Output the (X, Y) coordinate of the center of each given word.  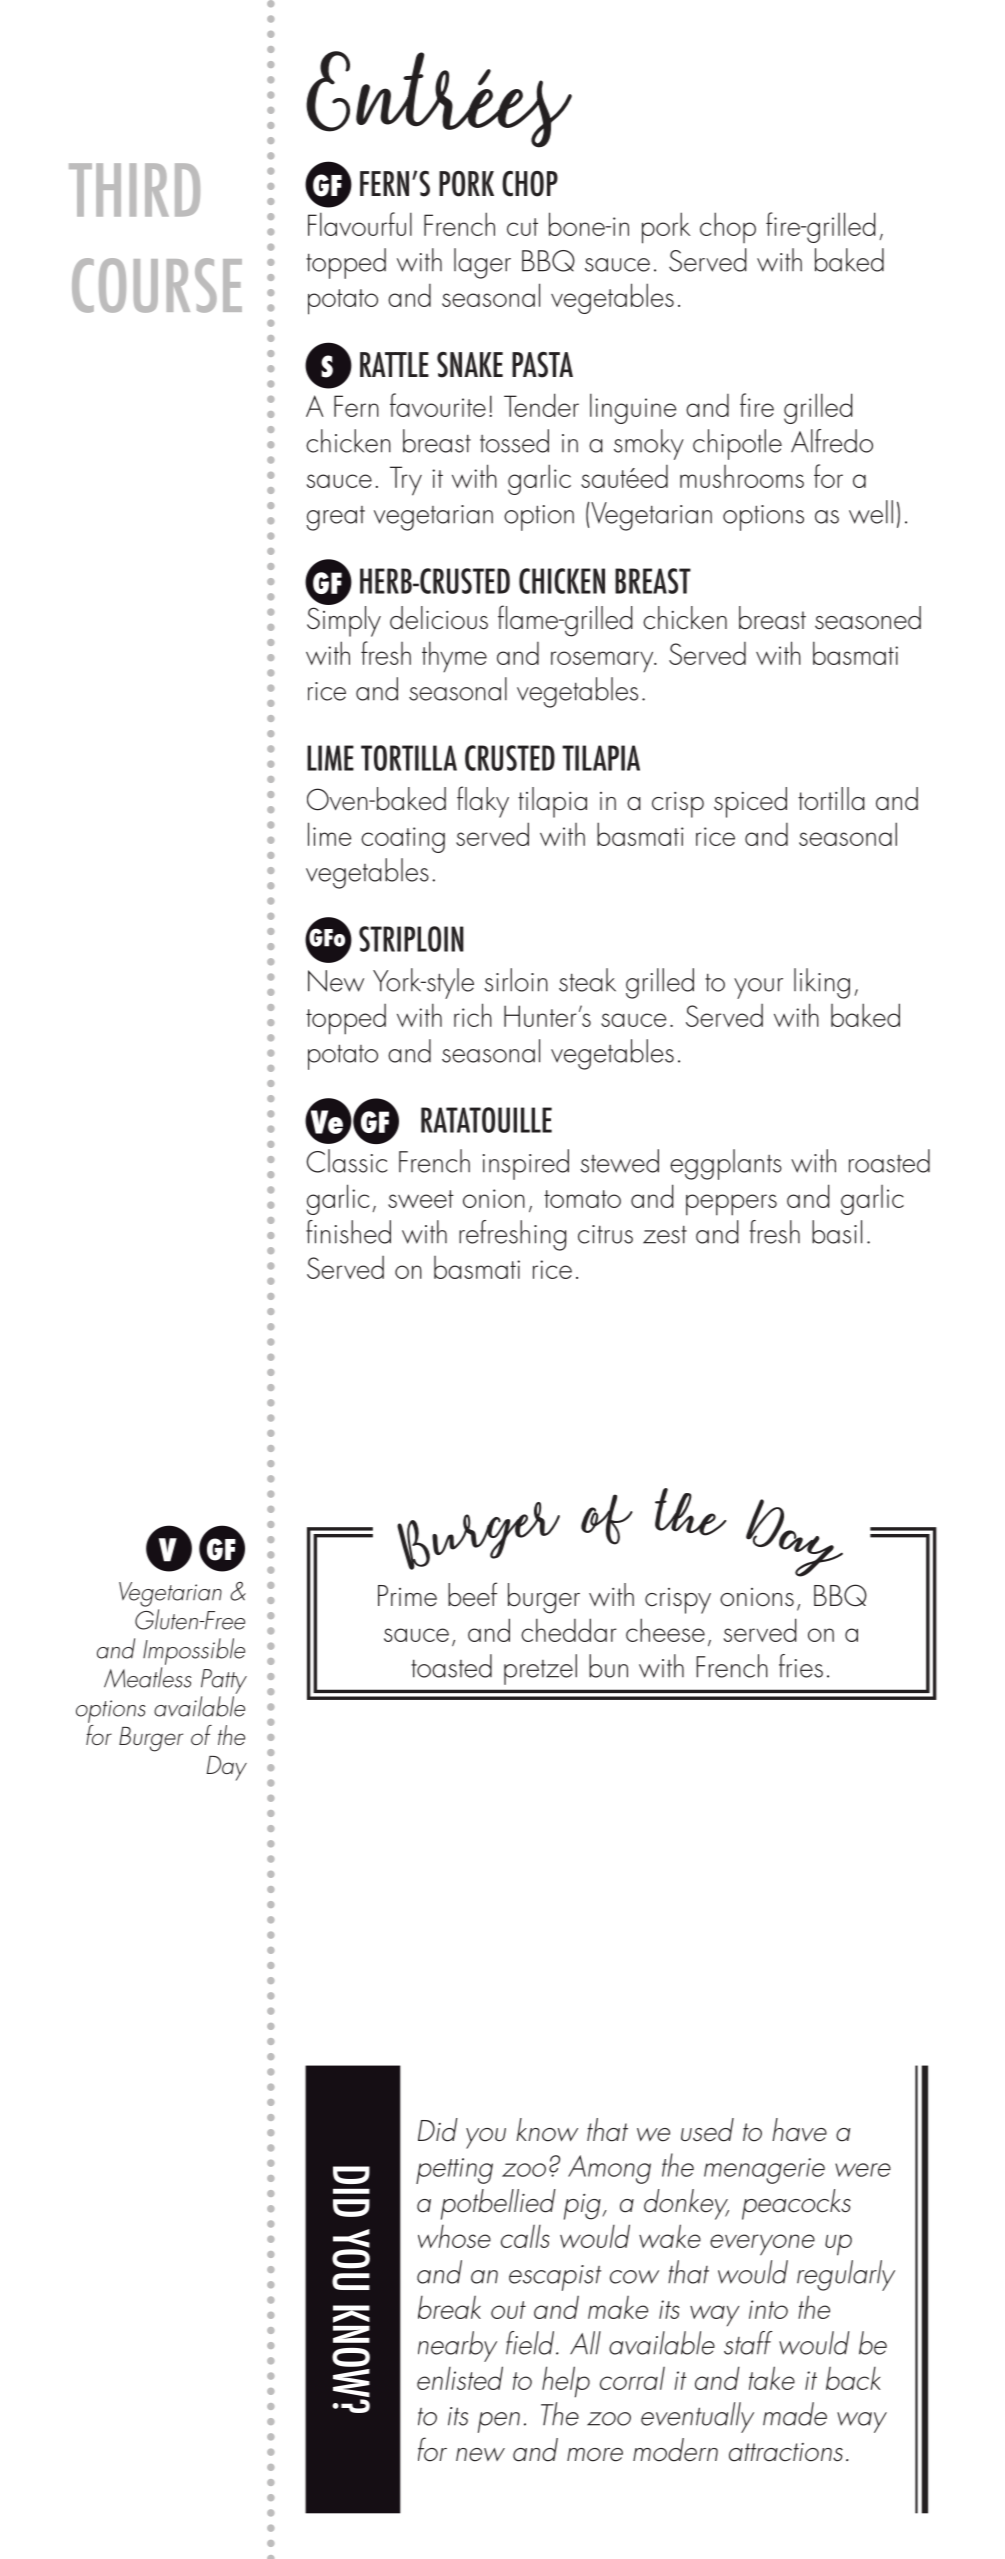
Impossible (194, 1651)
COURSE (157, 285)
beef (472, 1594)
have (799, 2130)
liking (822, 983)
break (449, 2307)
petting (454, 2171)
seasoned (868, 618)
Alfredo (832, 441)
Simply (344, 620)
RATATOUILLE (486, 1120)
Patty (224, 1681)
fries (801, 1666)
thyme (454, 656)
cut (522, 227)
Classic (346, 1161)
